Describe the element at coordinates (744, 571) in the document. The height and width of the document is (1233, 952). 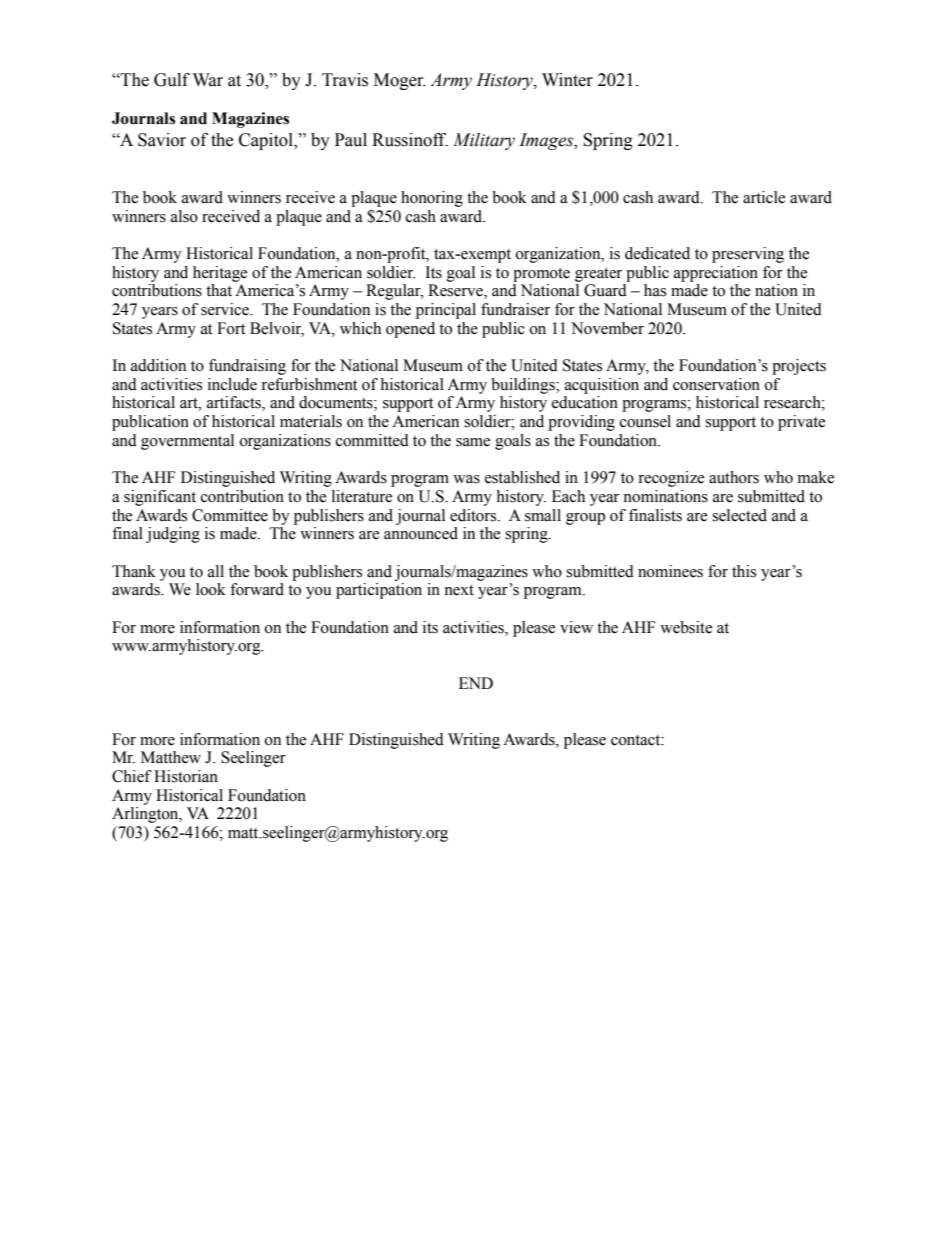
I see `this` at that location.
